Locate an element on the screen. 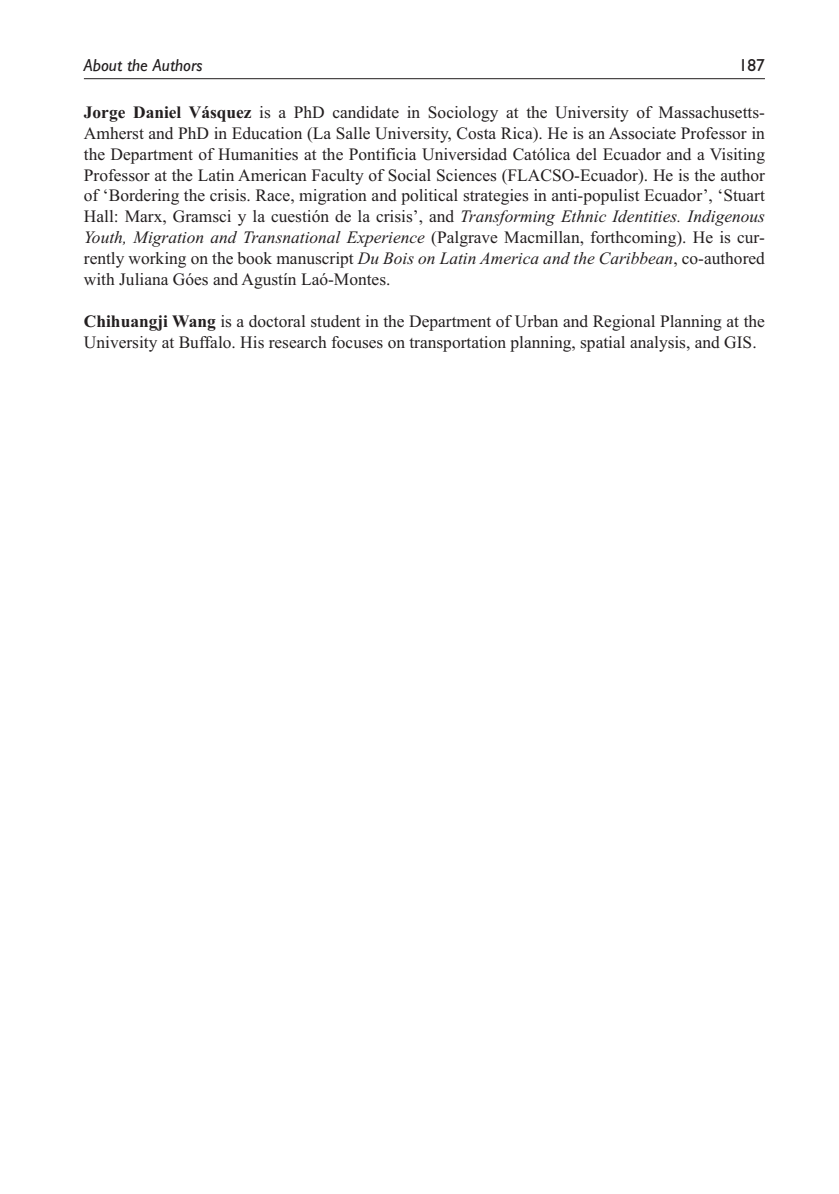 The width and height of the screenshot is (839, 1194). transportation is located at coordinates (457, 344).
